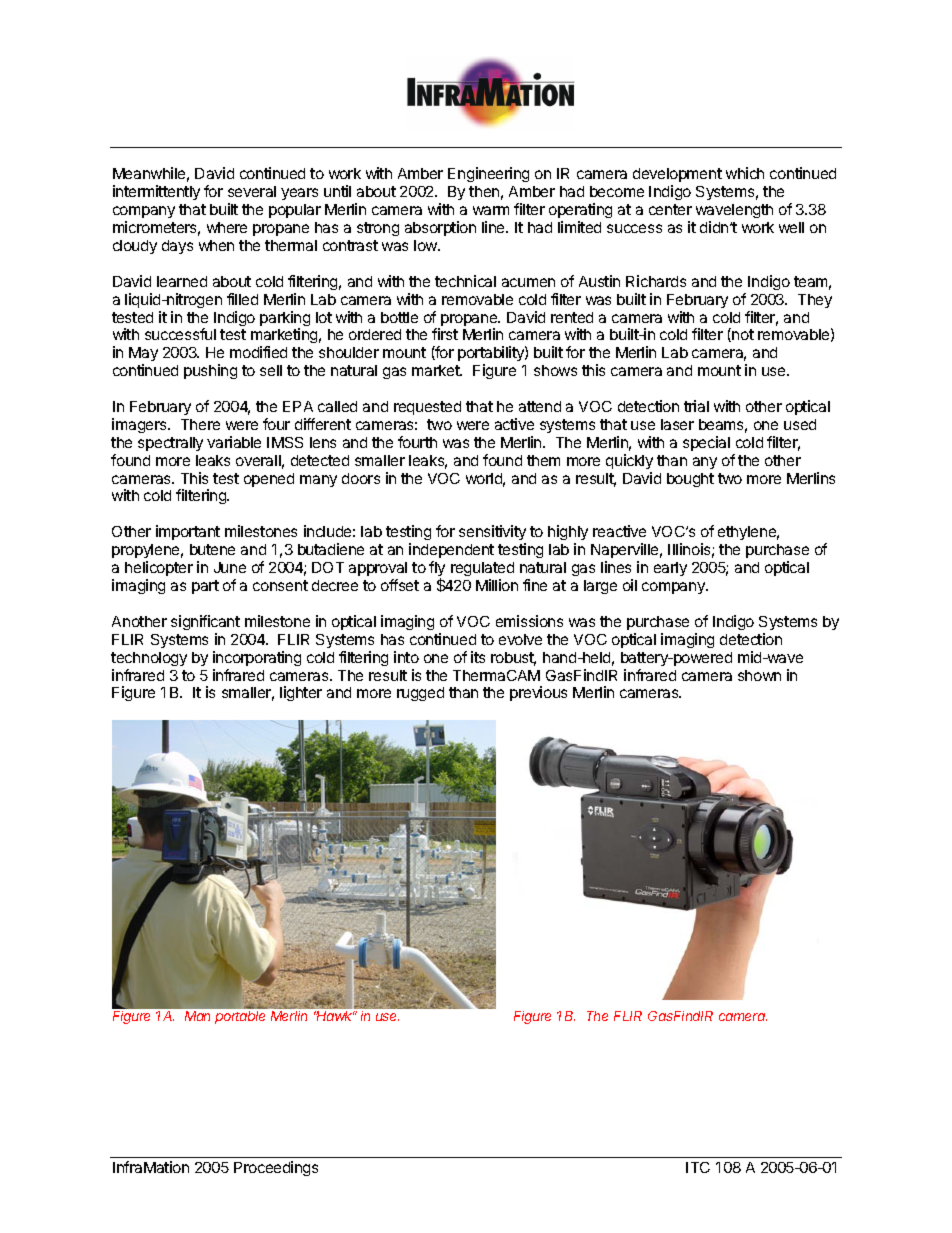 This screenshot has width=952, height=1233. I want to click on where, so click(227, 227).
